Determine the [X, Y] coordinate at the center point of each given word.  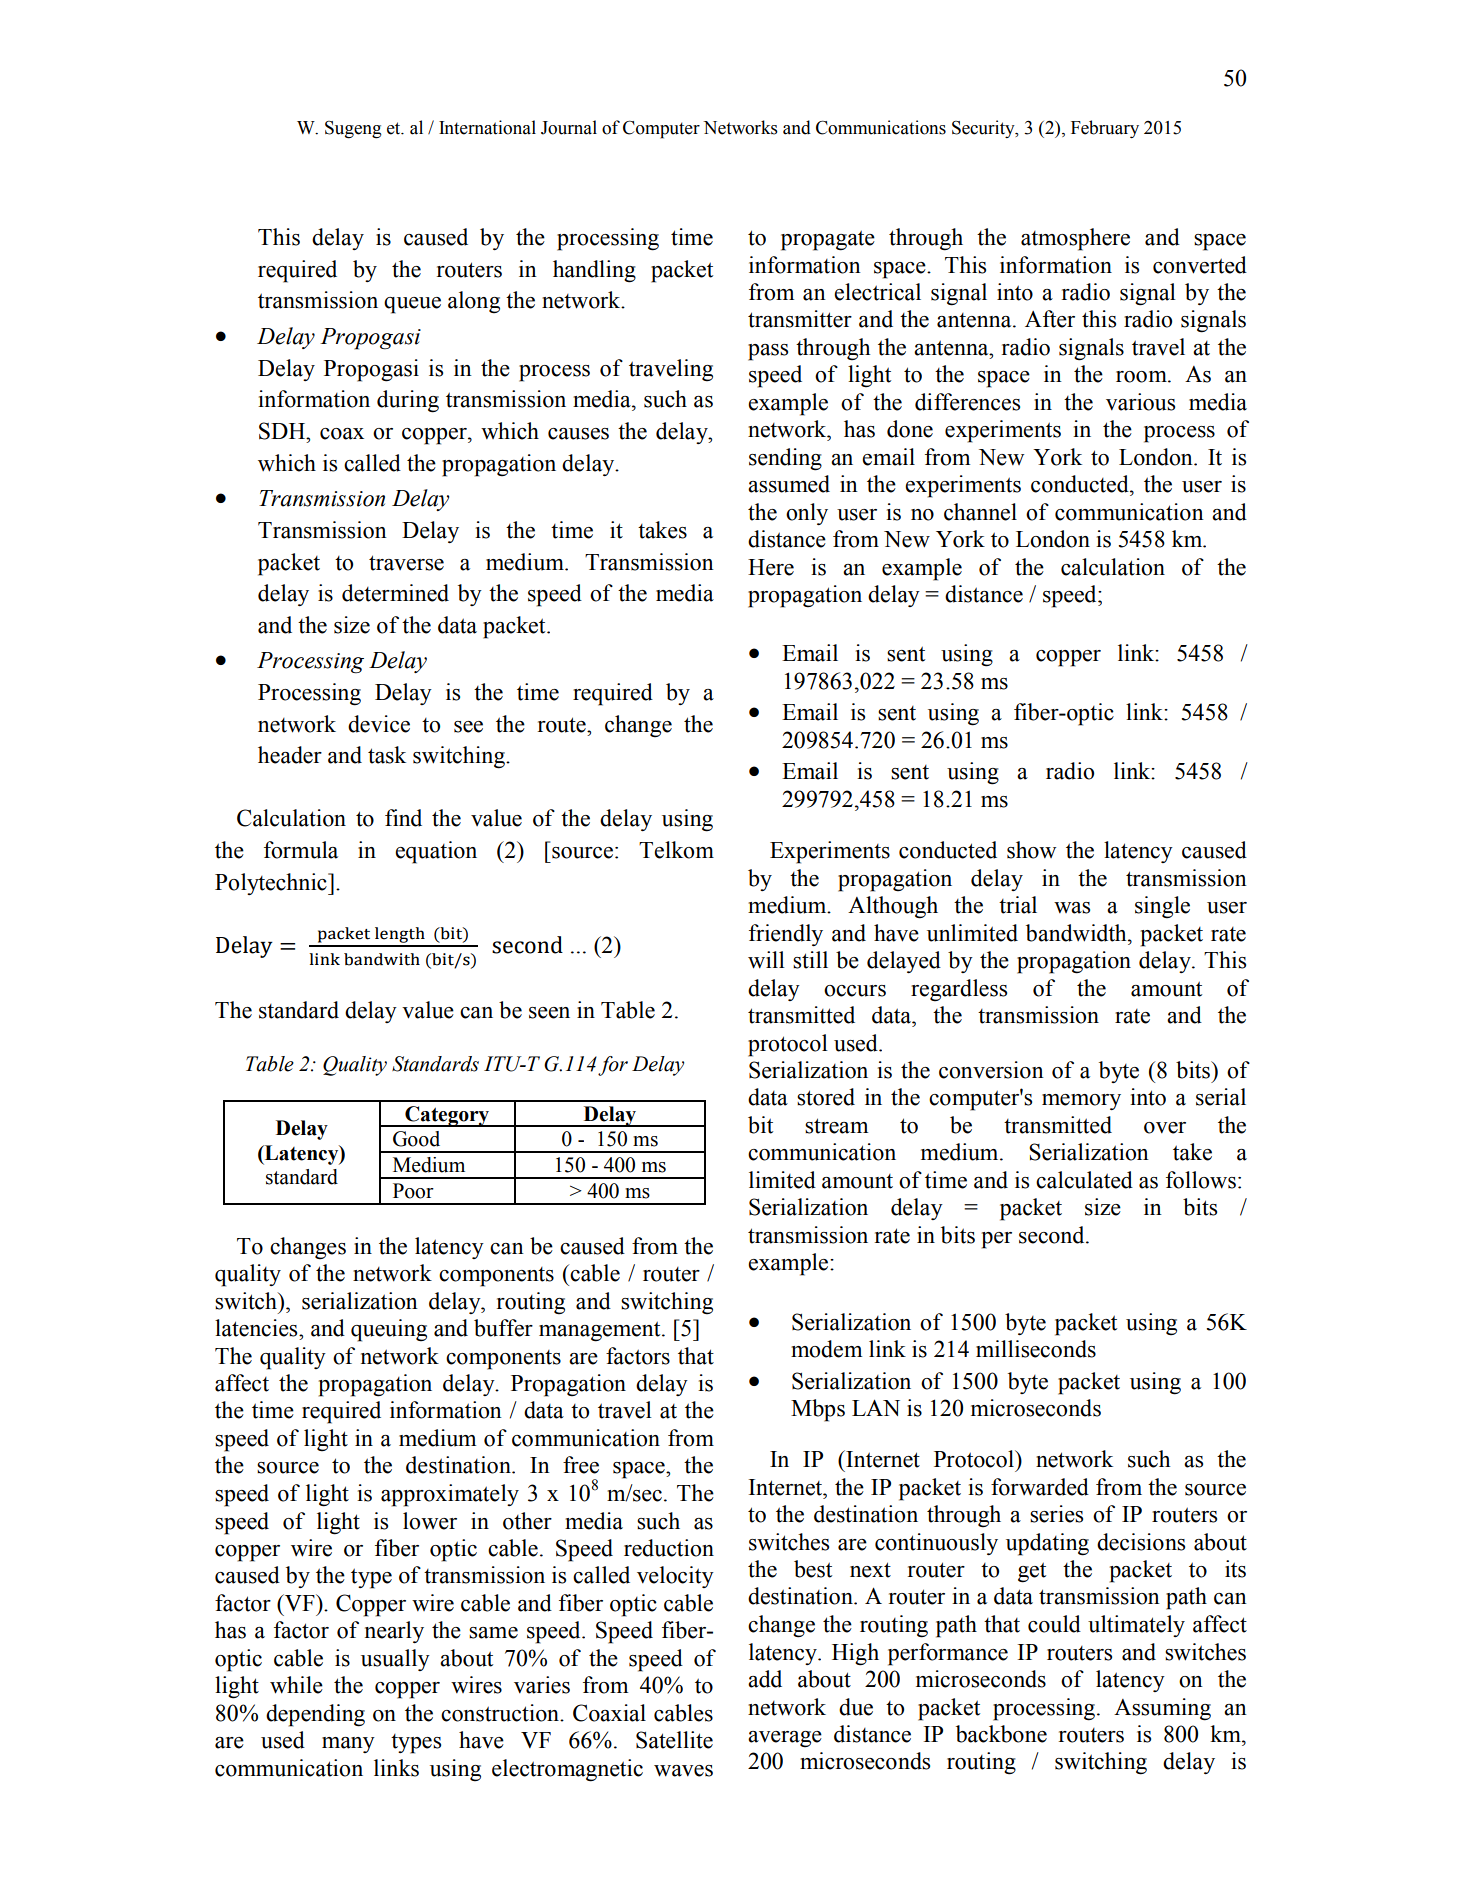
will [766, 960]
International [487, 127]
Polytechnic [272, 884]
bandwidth [1077, 933]
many [348, 1745]
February [1105, 129]
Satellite [674, 1740]
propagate [828, 240]
